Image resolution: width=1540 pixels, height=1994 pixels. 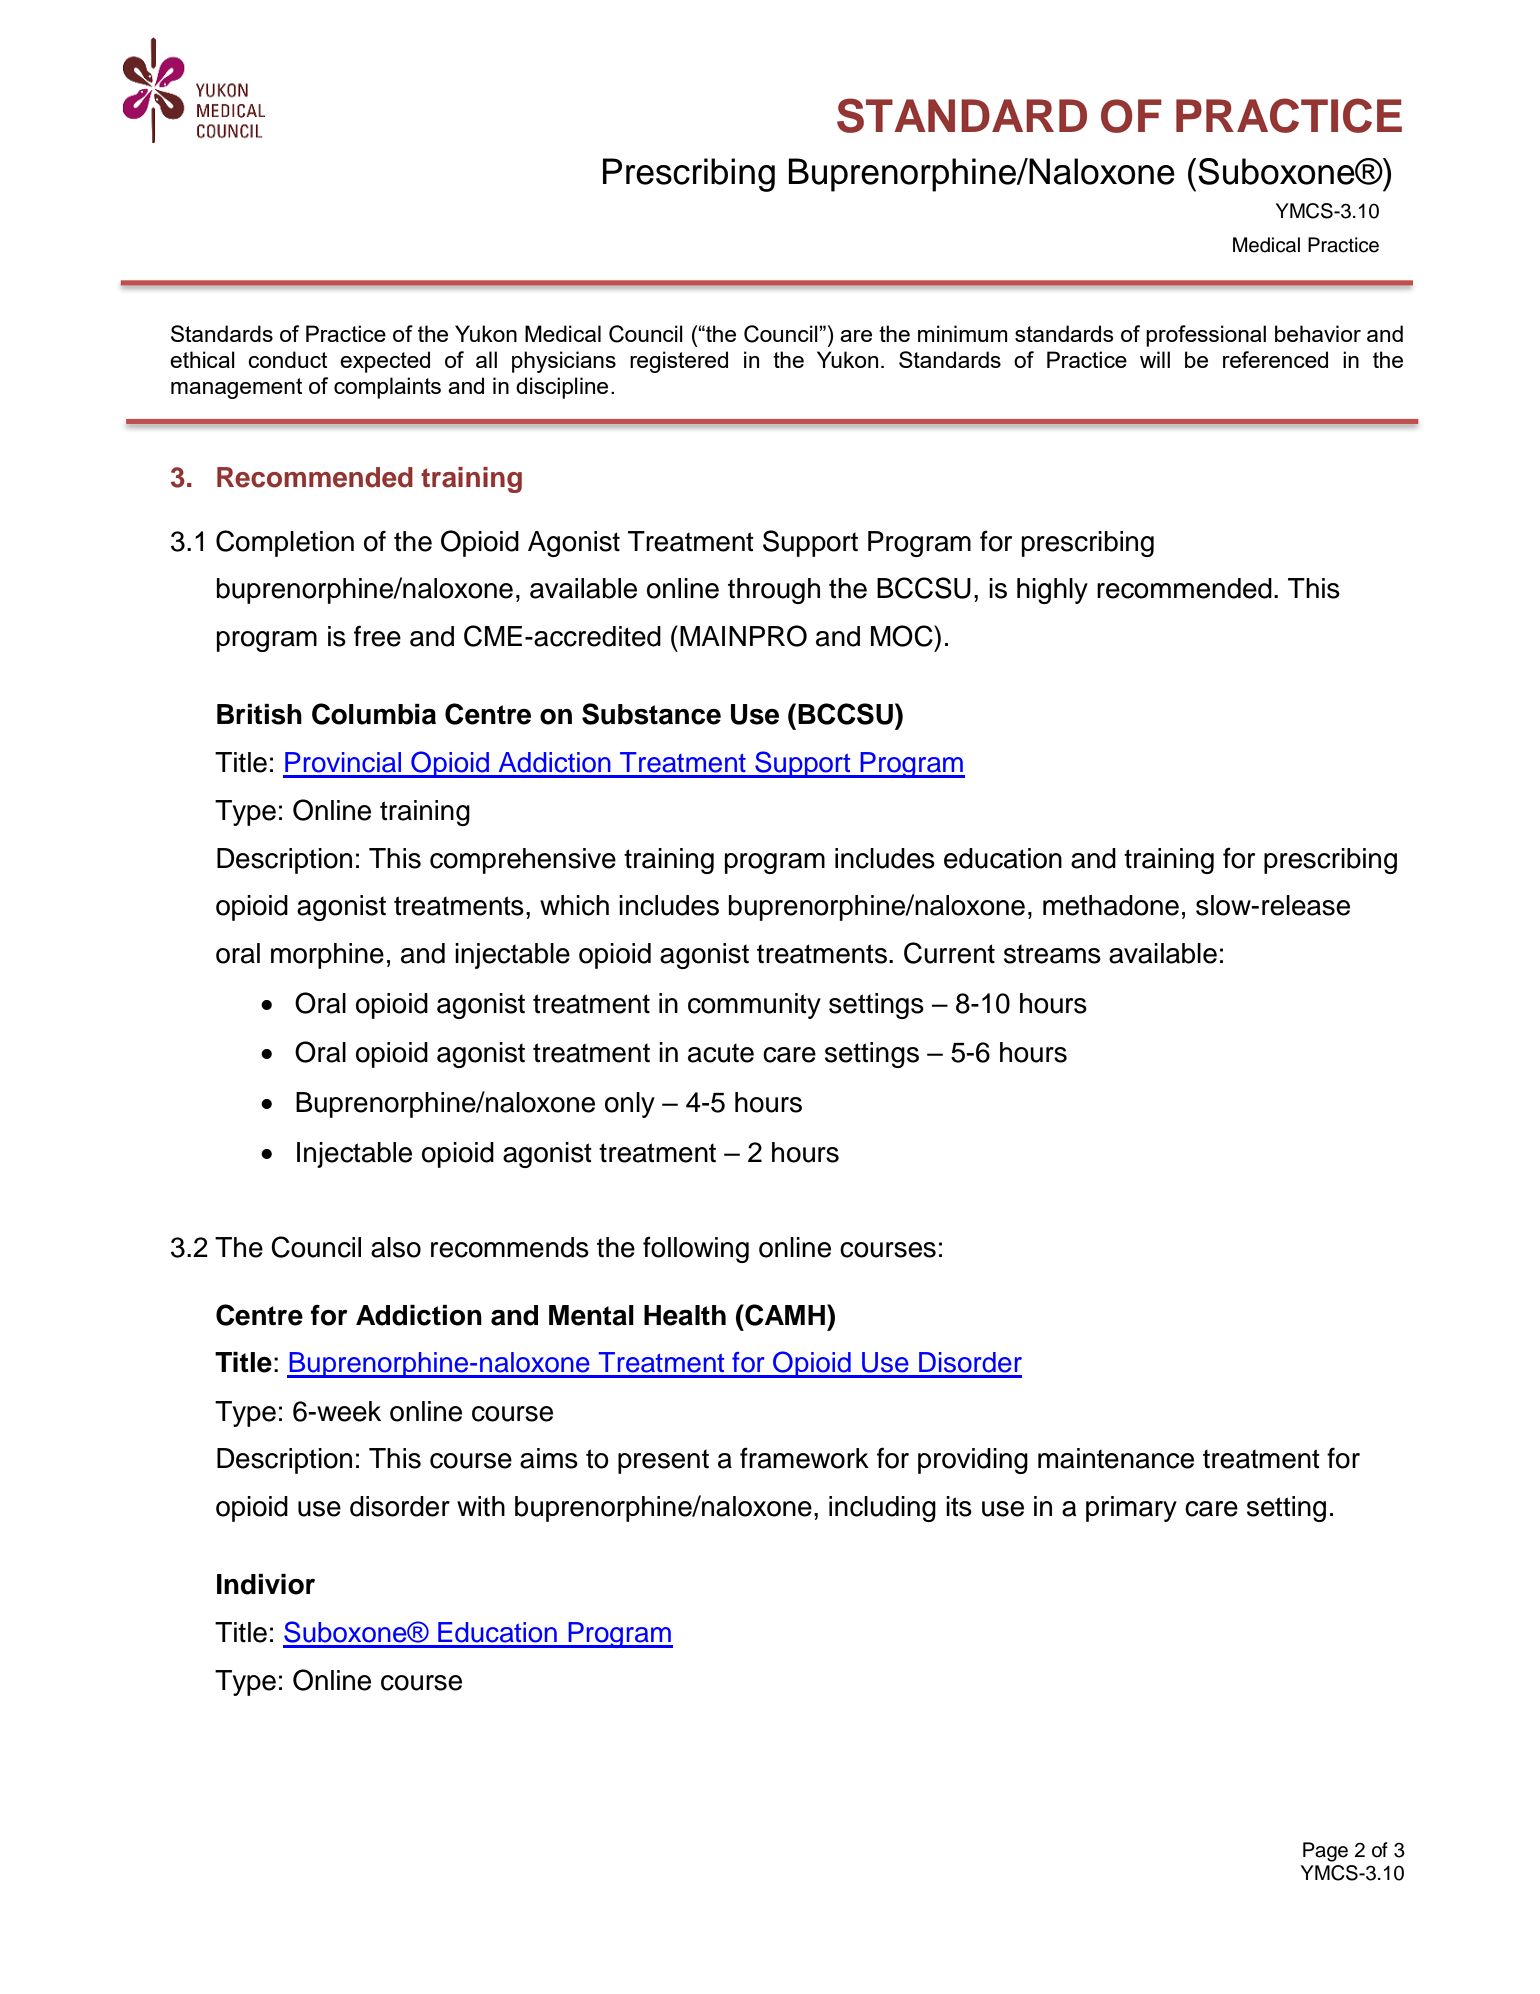 I want to click on Page, so click(x=1325, y=1852).
